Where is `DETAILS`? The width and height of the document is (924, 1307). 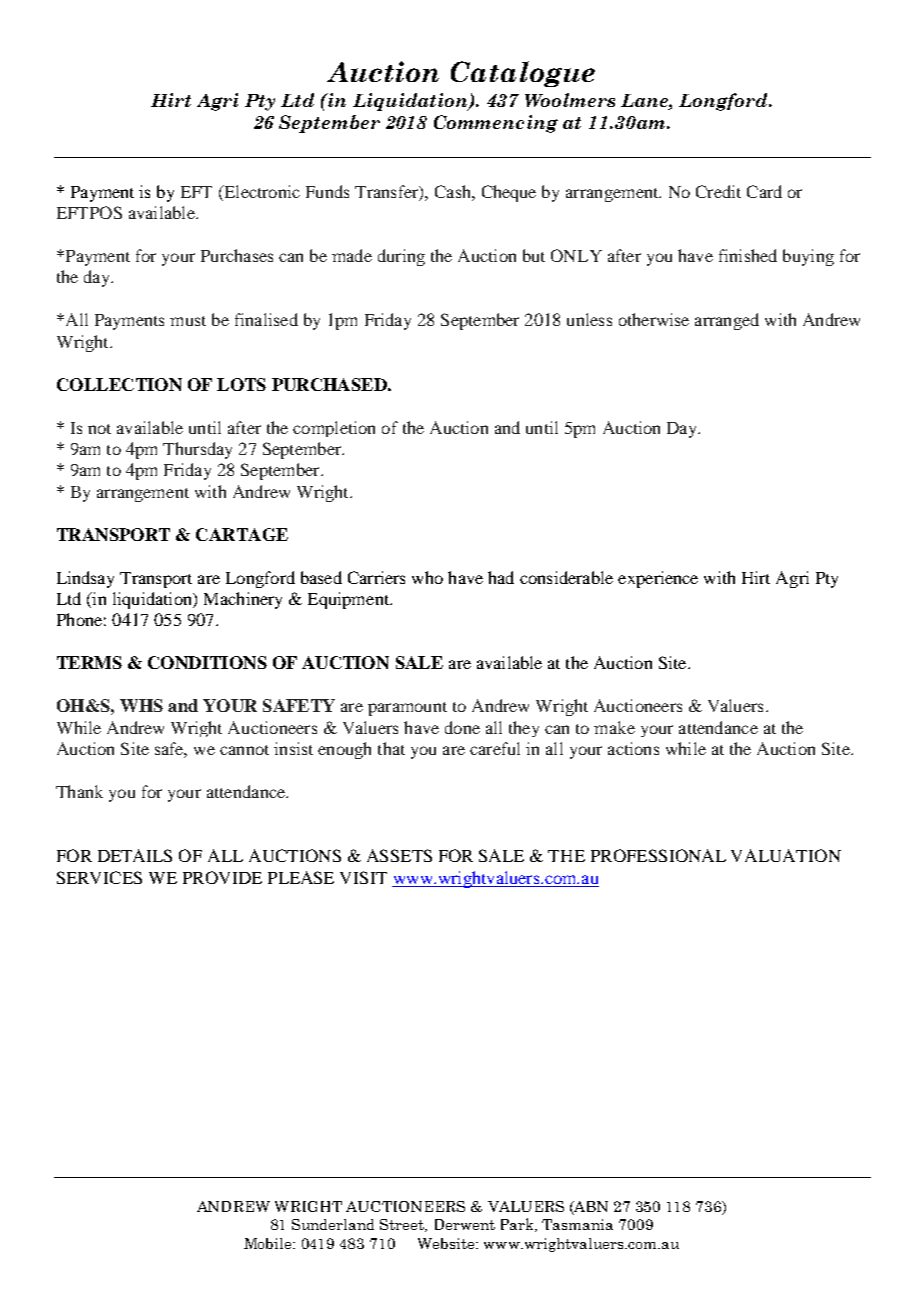 DETAILS is located at coordinates (135, 855).
